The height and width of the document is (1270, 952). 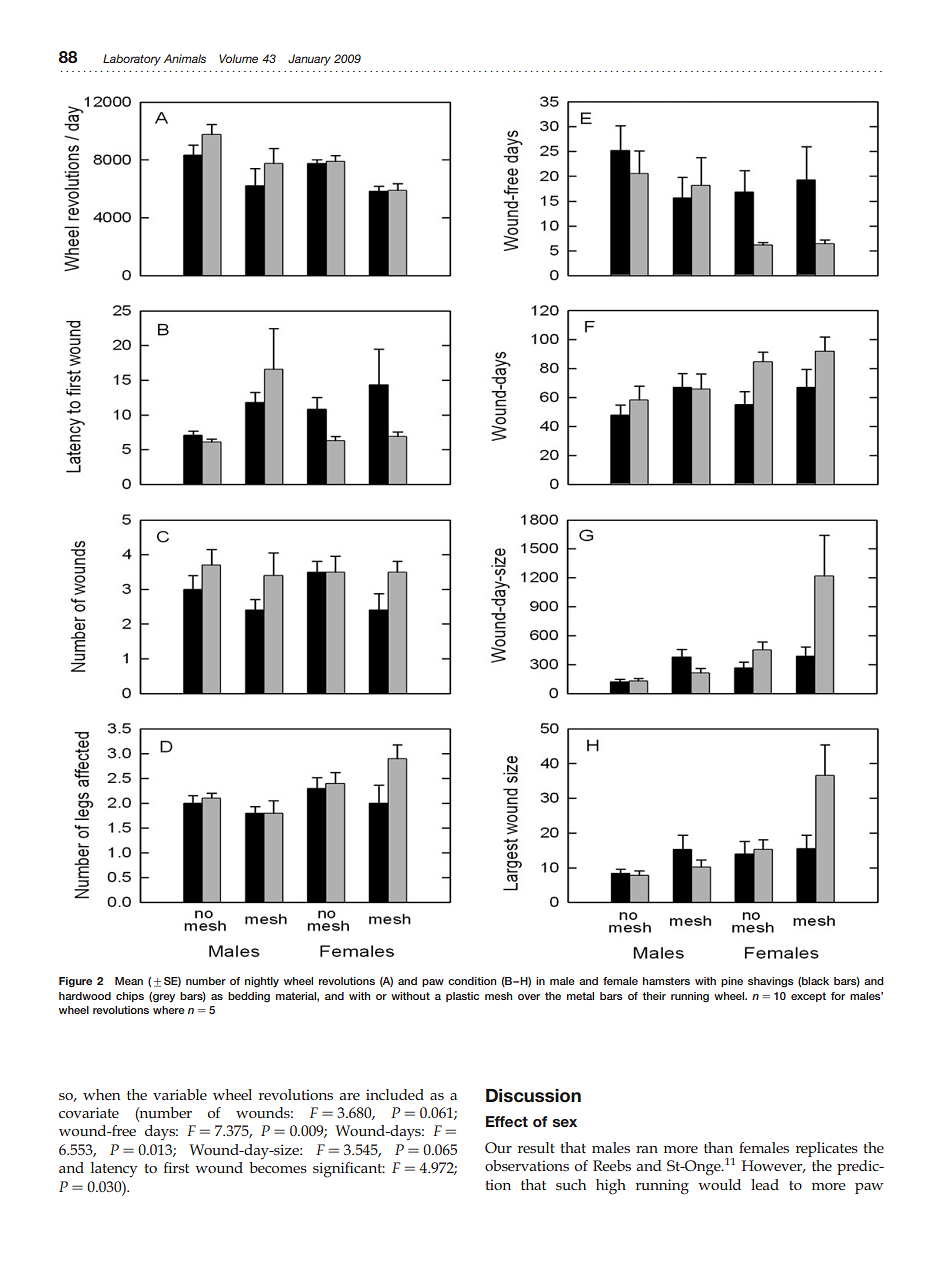 What do you see at coordinates (238, 58) in the document?
I see `Volume` at bounding box center [238, 58].
